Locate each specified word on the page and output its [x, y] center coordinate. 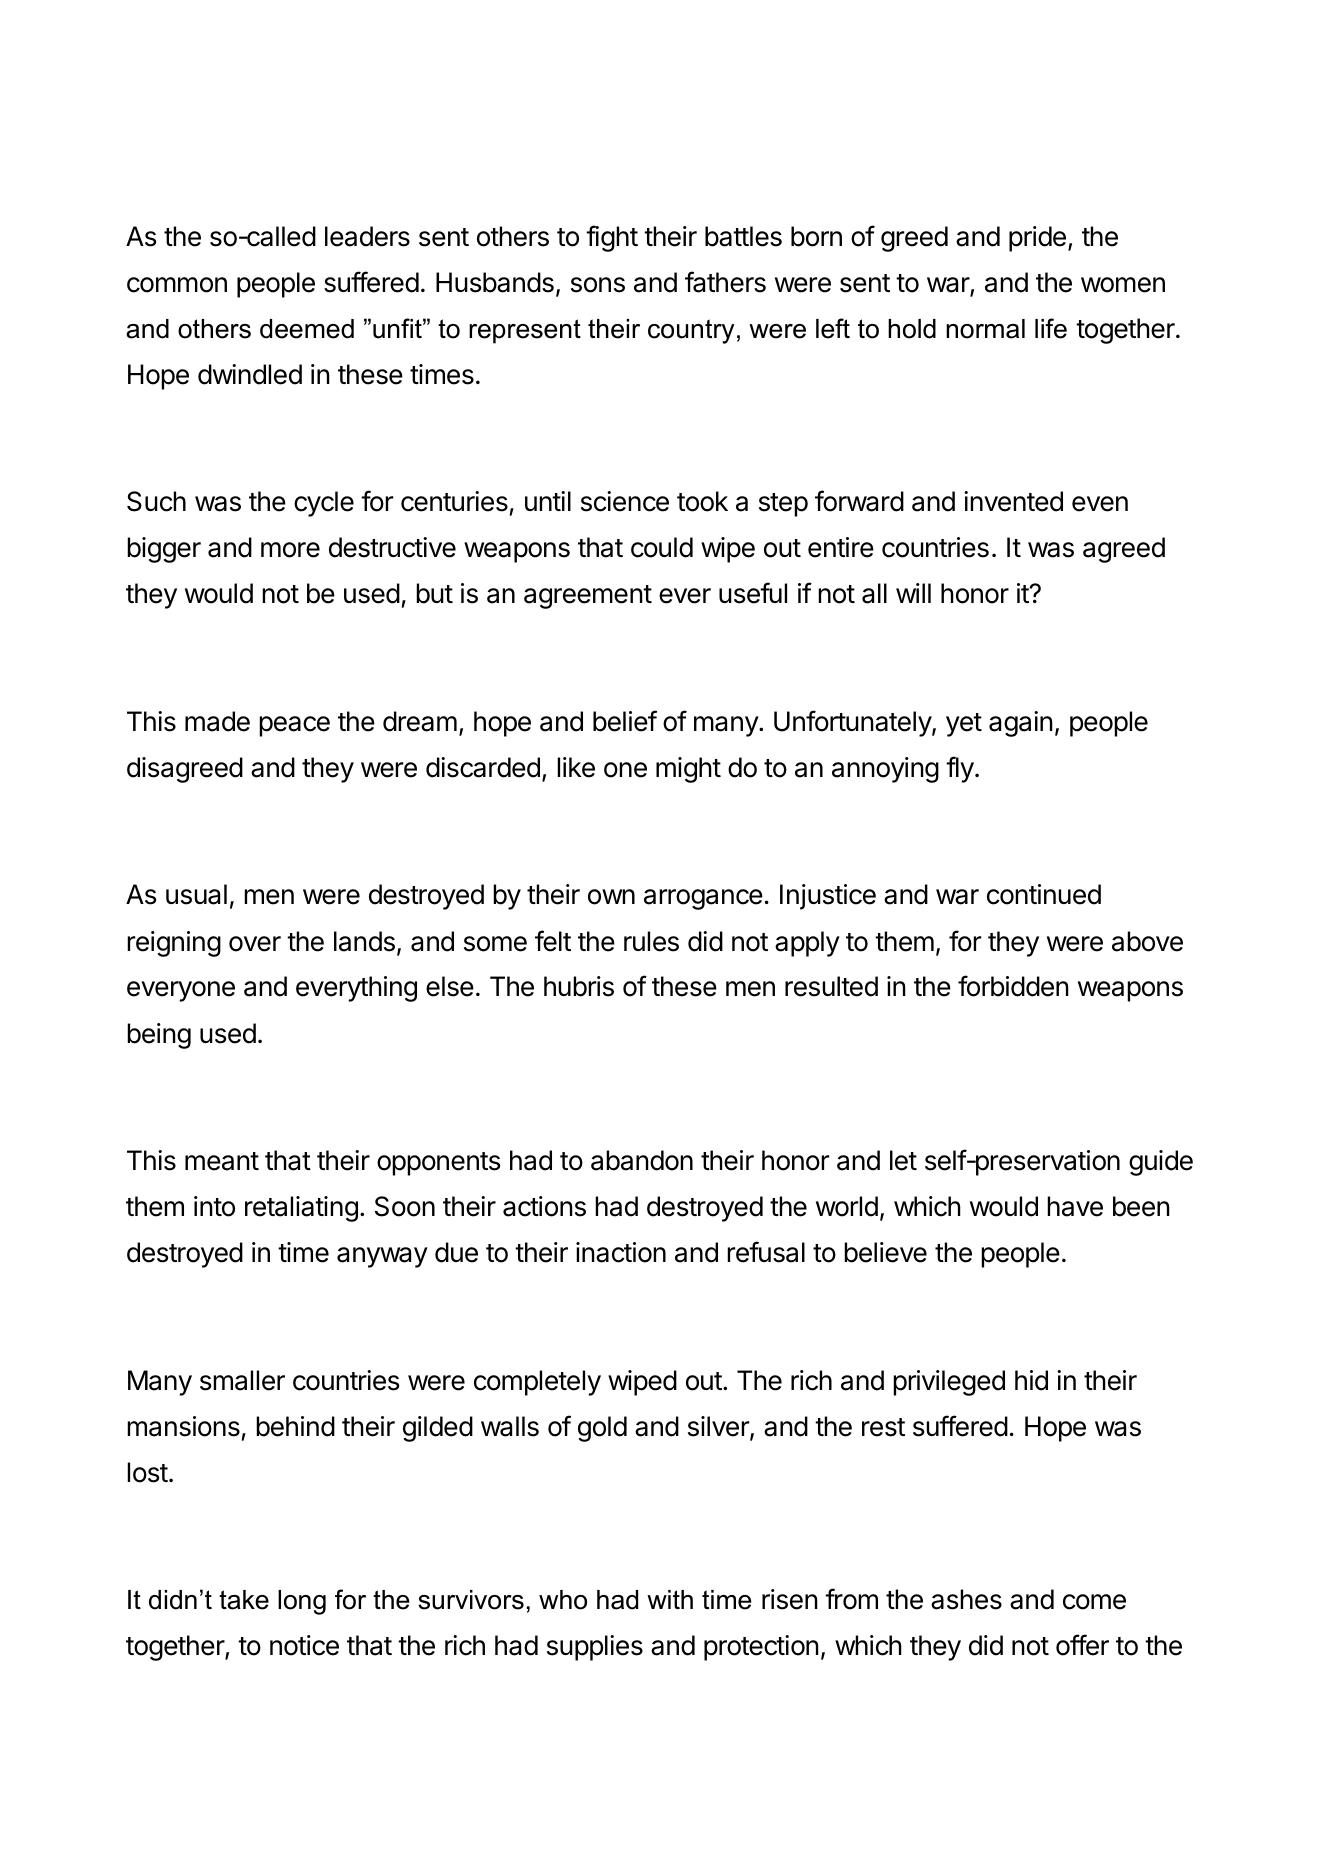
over [255, 944]
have [1075, 1206]
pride [1037, 239]
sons [598, 285]
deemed [307, 329]
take [244, 1600]
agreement [588, 597]
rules [651, 941]
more [290, 550]
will [913, 593]
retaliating [301, 1209]
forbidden [1013, 986]
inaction [621, 1252]
